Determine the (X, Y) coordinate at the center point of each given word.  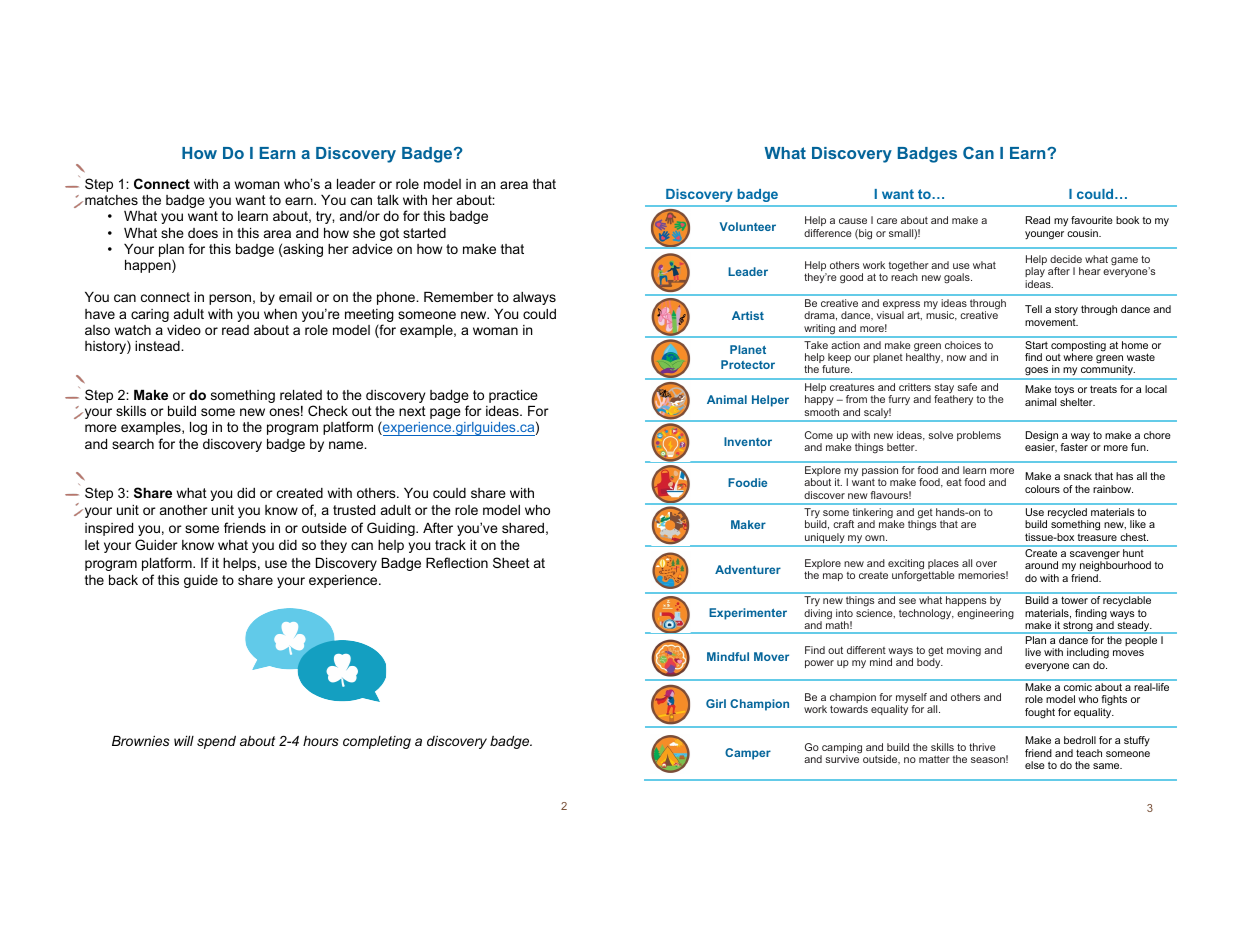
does (203, 233)
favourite (1092, 220)
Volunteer (748, 226)
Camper (748, 754)
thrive (982, 747)
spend (216, 742)
